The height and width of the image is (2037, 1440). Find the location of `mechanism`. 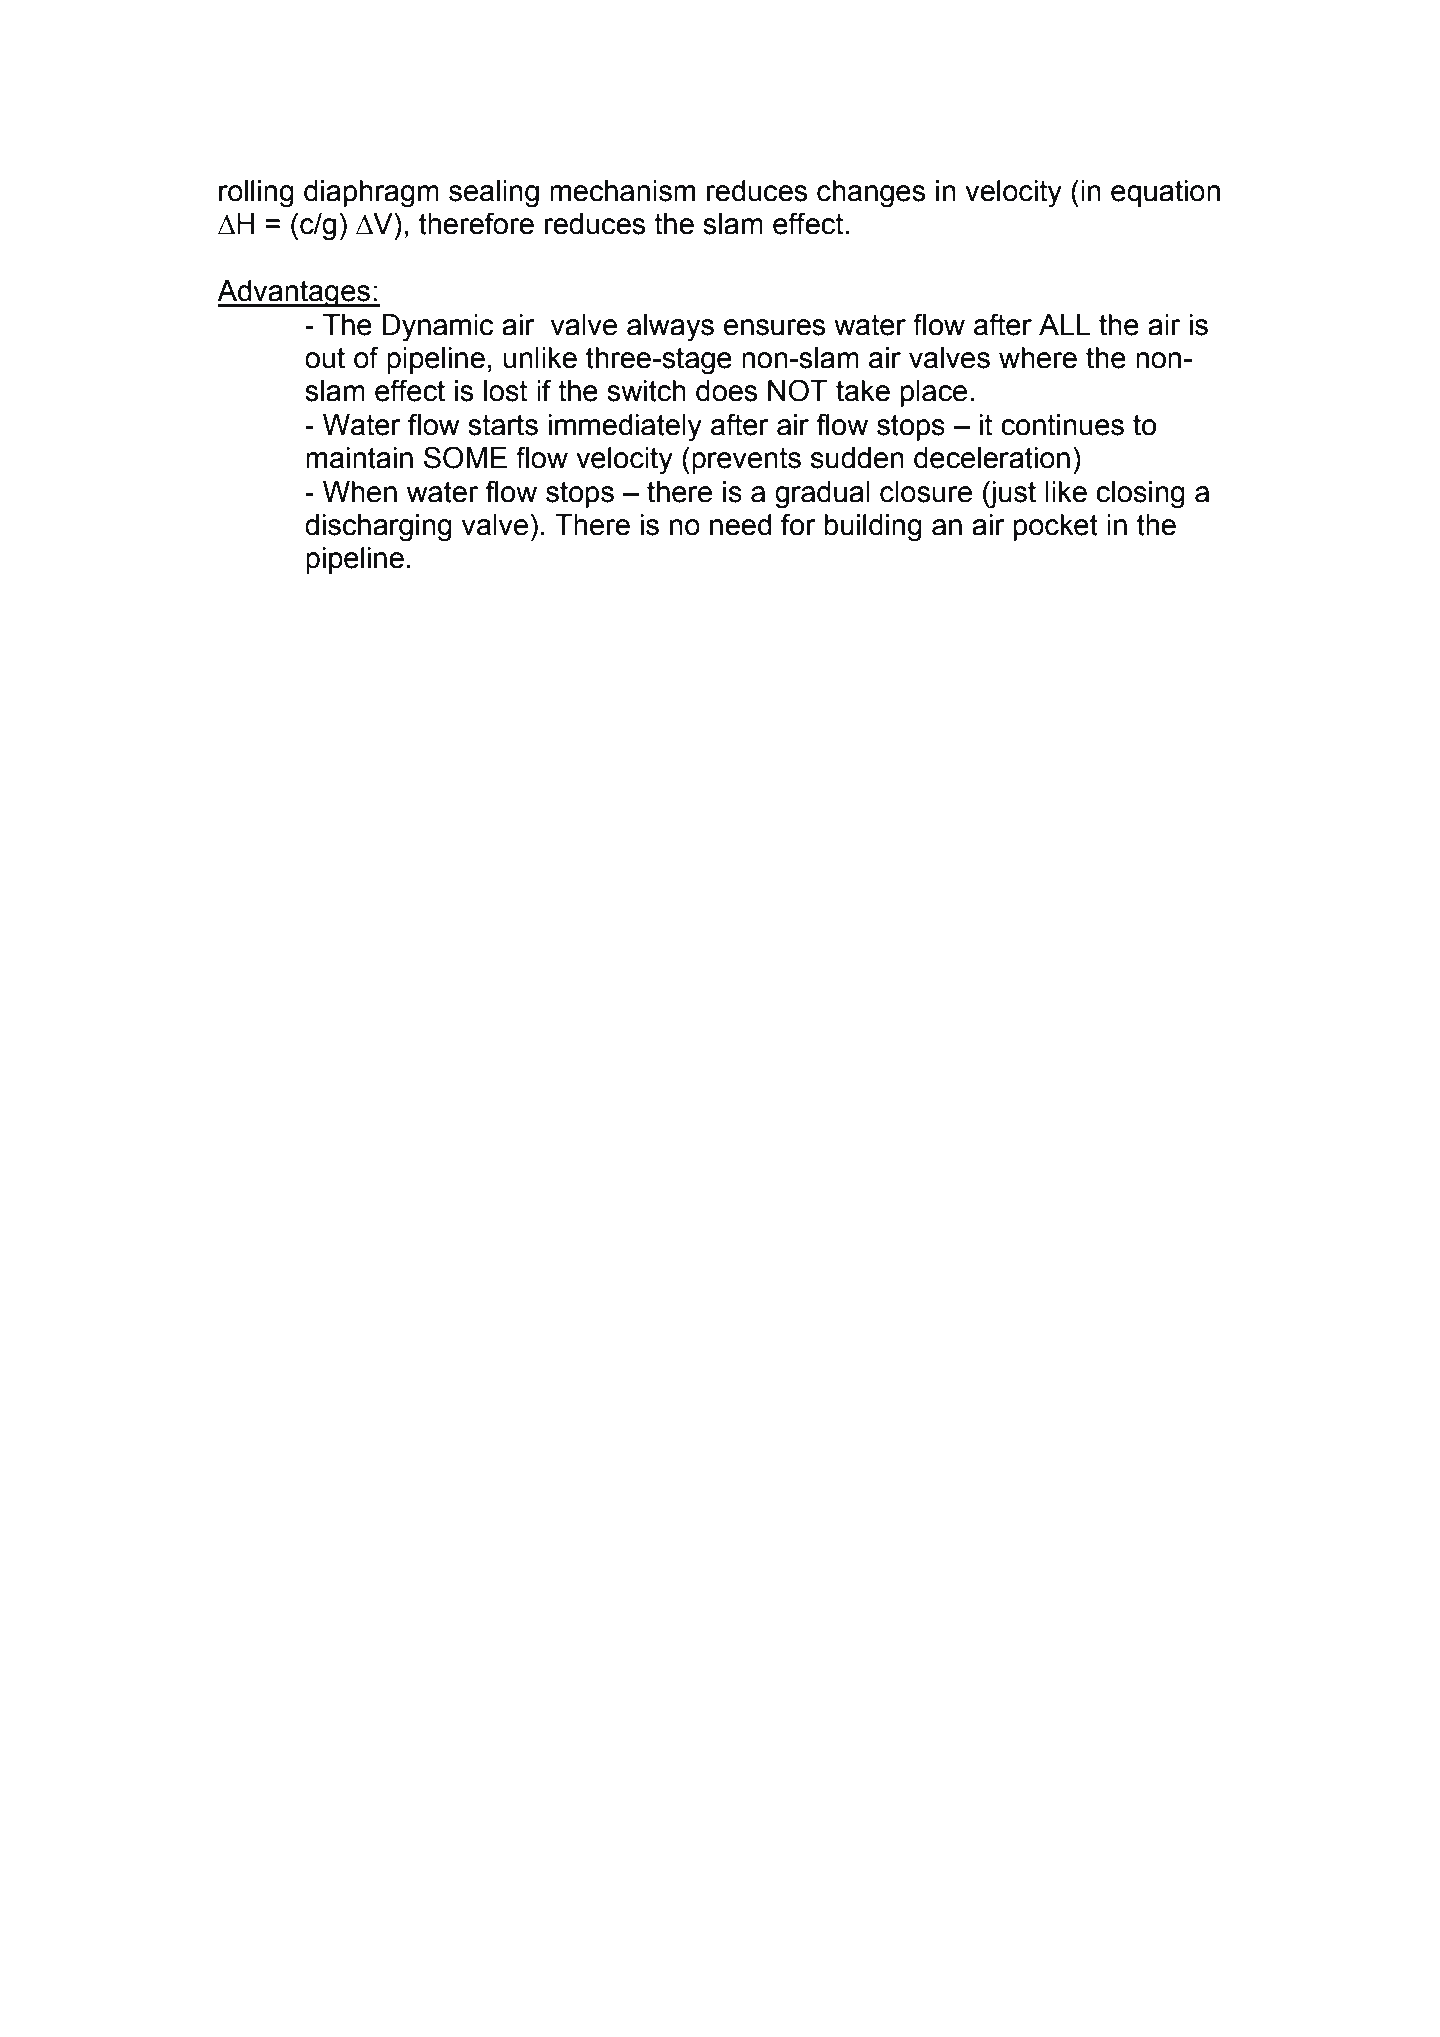

mechanism is located at coordinates (622, 191).
